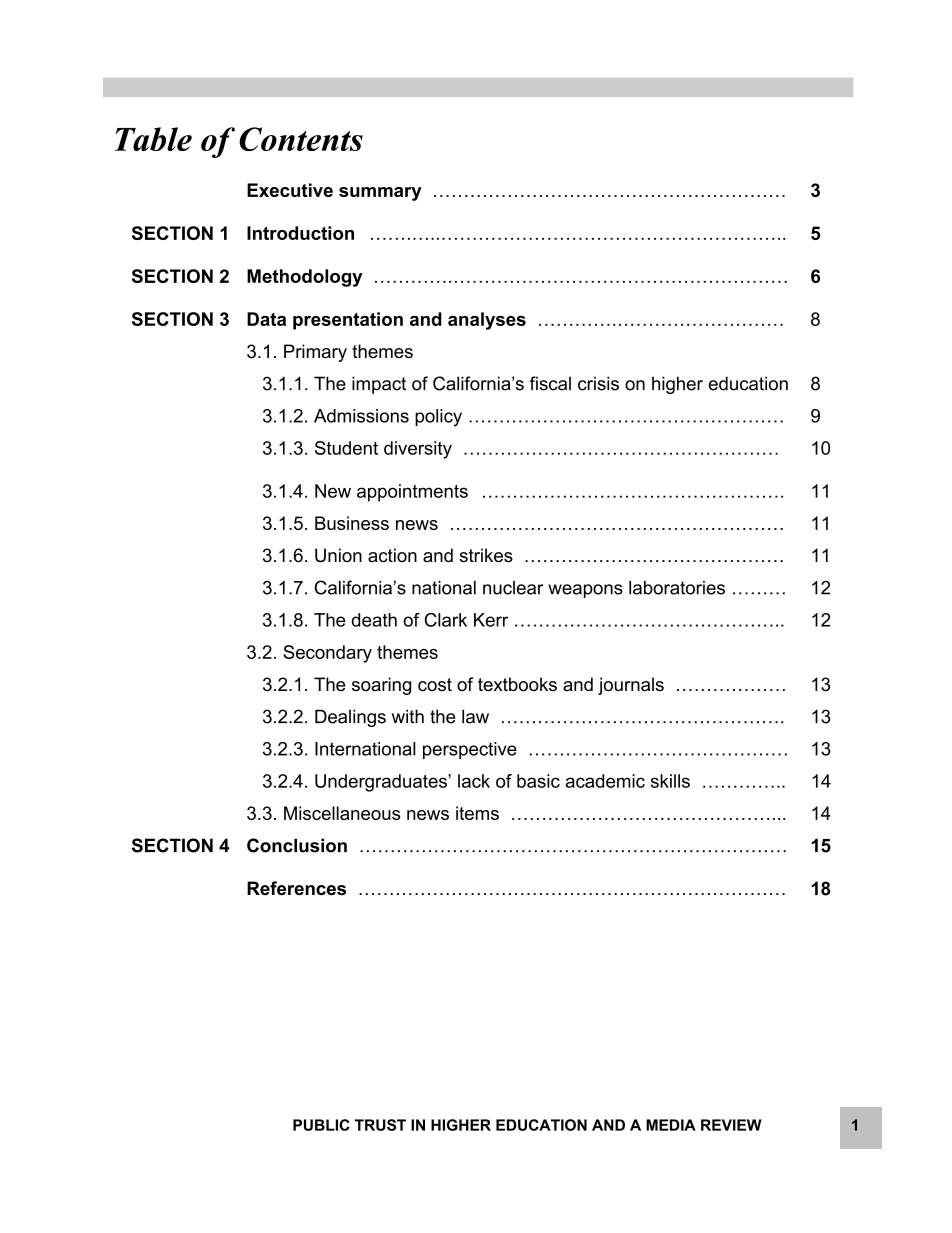  I want to click on TRUST, so click(380, 1125).
